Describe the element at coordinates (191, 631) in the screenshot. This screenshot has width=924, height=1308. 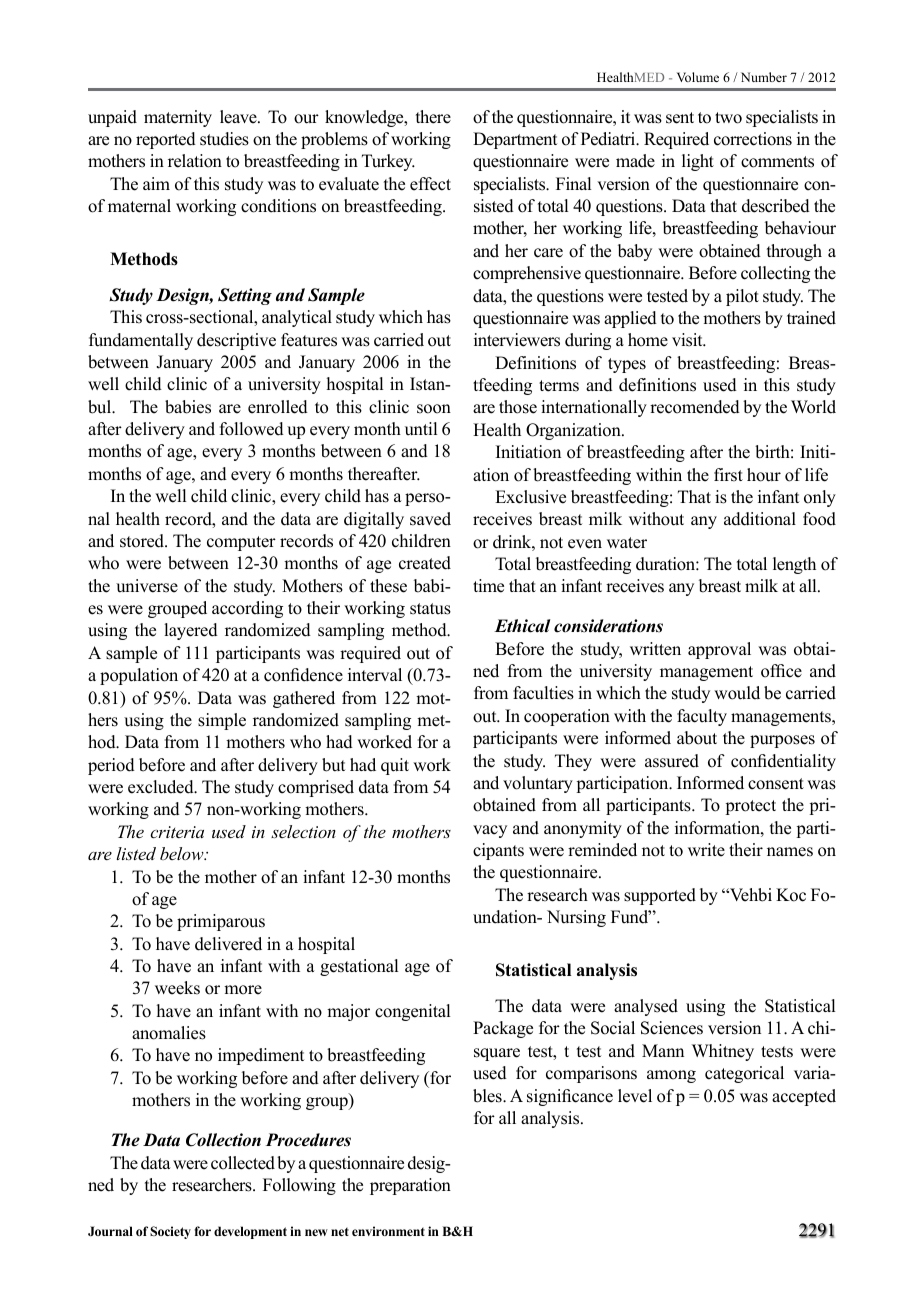
I see `layered` at that location.
